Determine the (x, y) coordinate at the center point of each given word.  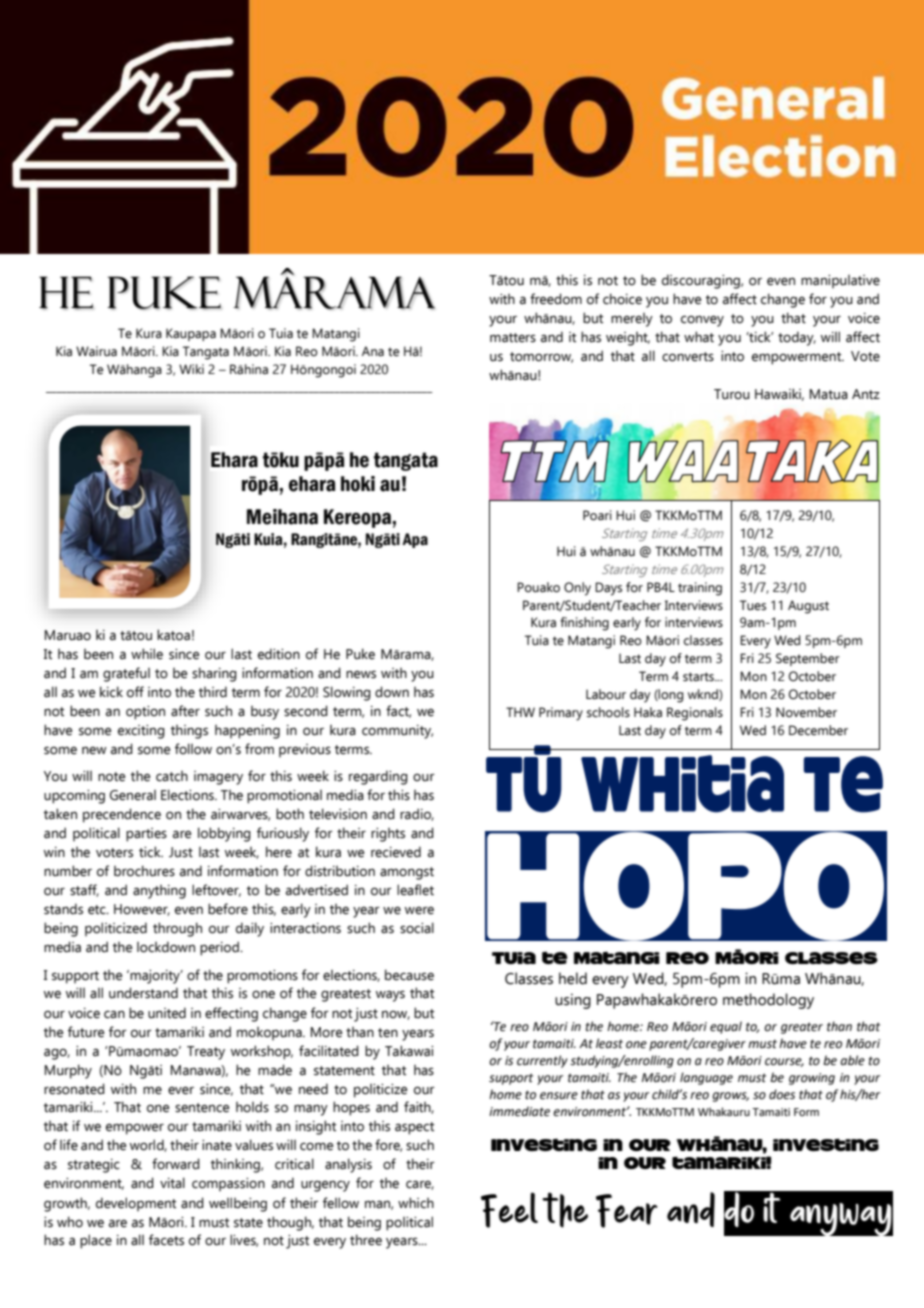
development (136, 1204)
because (409, 975)
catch (172, 776)
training (700, 589)
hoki (358, 484)
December (818, 730)
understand (143, 993)
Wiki (191, 369)
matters (513, 338)
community (397, 732)
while (147, 654)
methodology (768, 1001)
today (797, 338)
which (416, 1202)
